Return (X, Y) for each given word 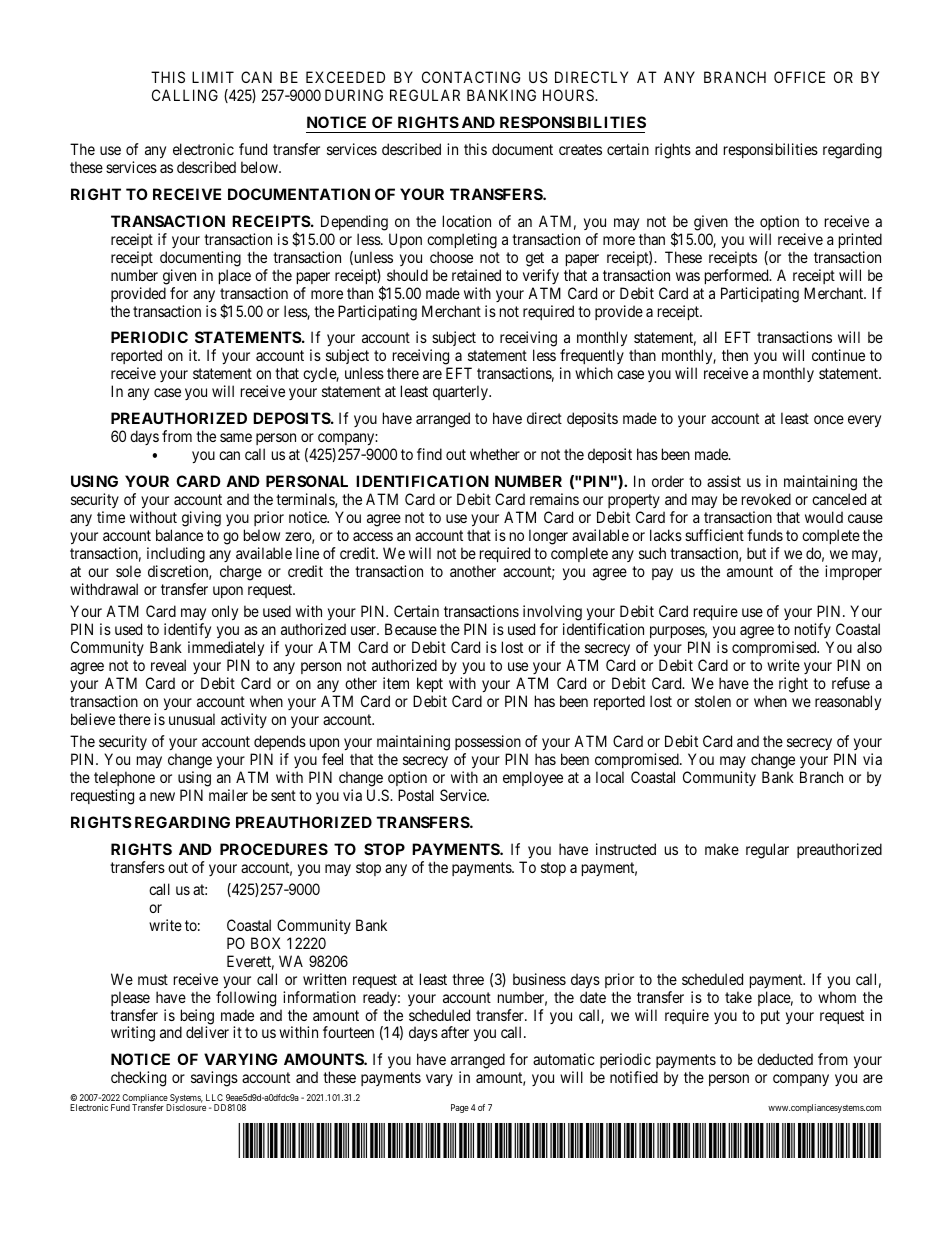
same (236, 437)
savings (214, 1079)
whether (495, 454)
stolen (713, 701)
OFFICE (799, 77)
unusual (192, 719)
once (829, 419)
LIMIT (213, 77)
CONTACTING (471, 77)
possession (488, 742)
